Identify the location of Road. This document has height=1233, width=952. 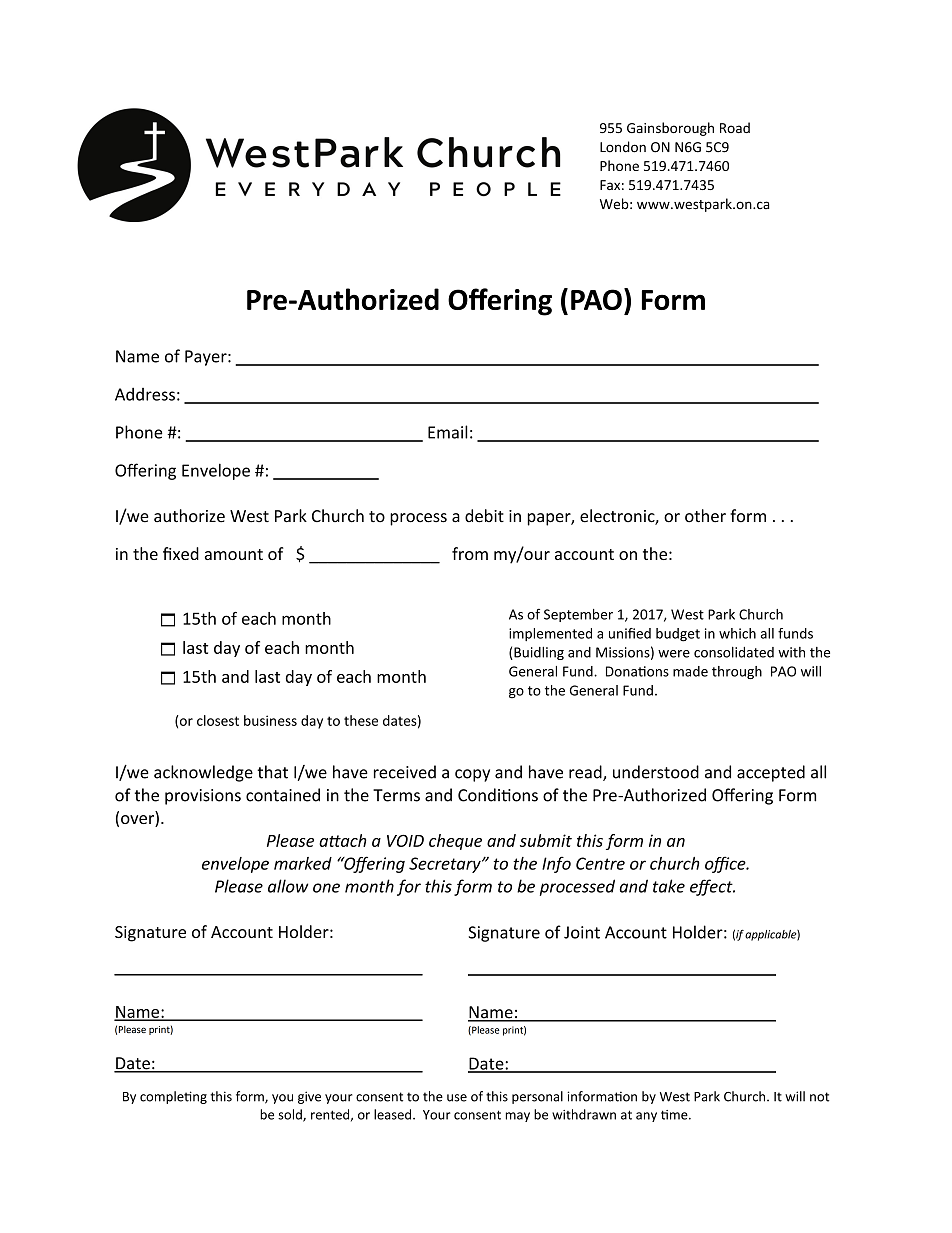
(735, 127).
